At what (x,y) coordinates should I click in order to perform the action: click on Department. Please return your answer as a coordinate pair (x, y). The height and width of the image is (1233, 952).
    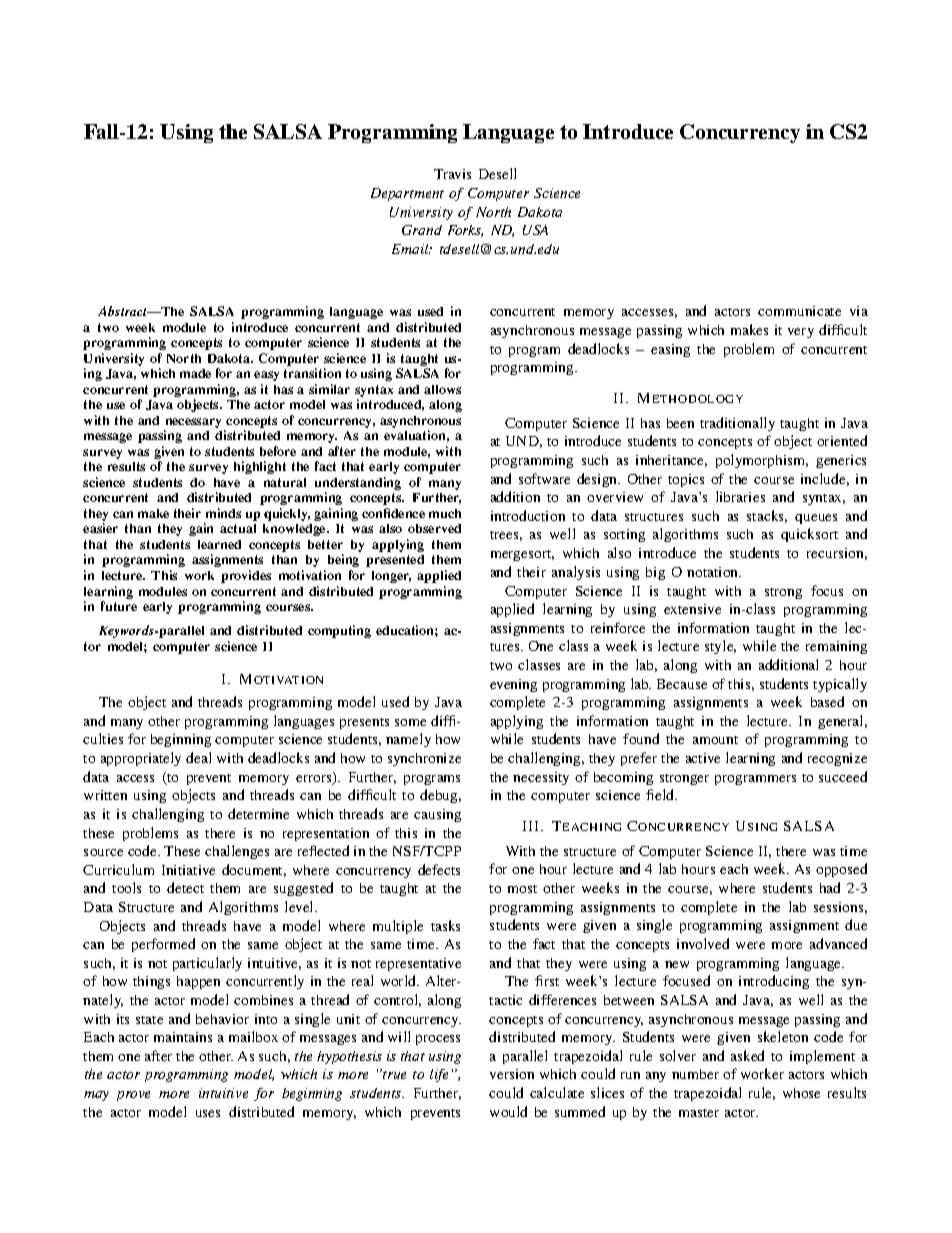
    Looking at the image, I should click on (407, 194).
